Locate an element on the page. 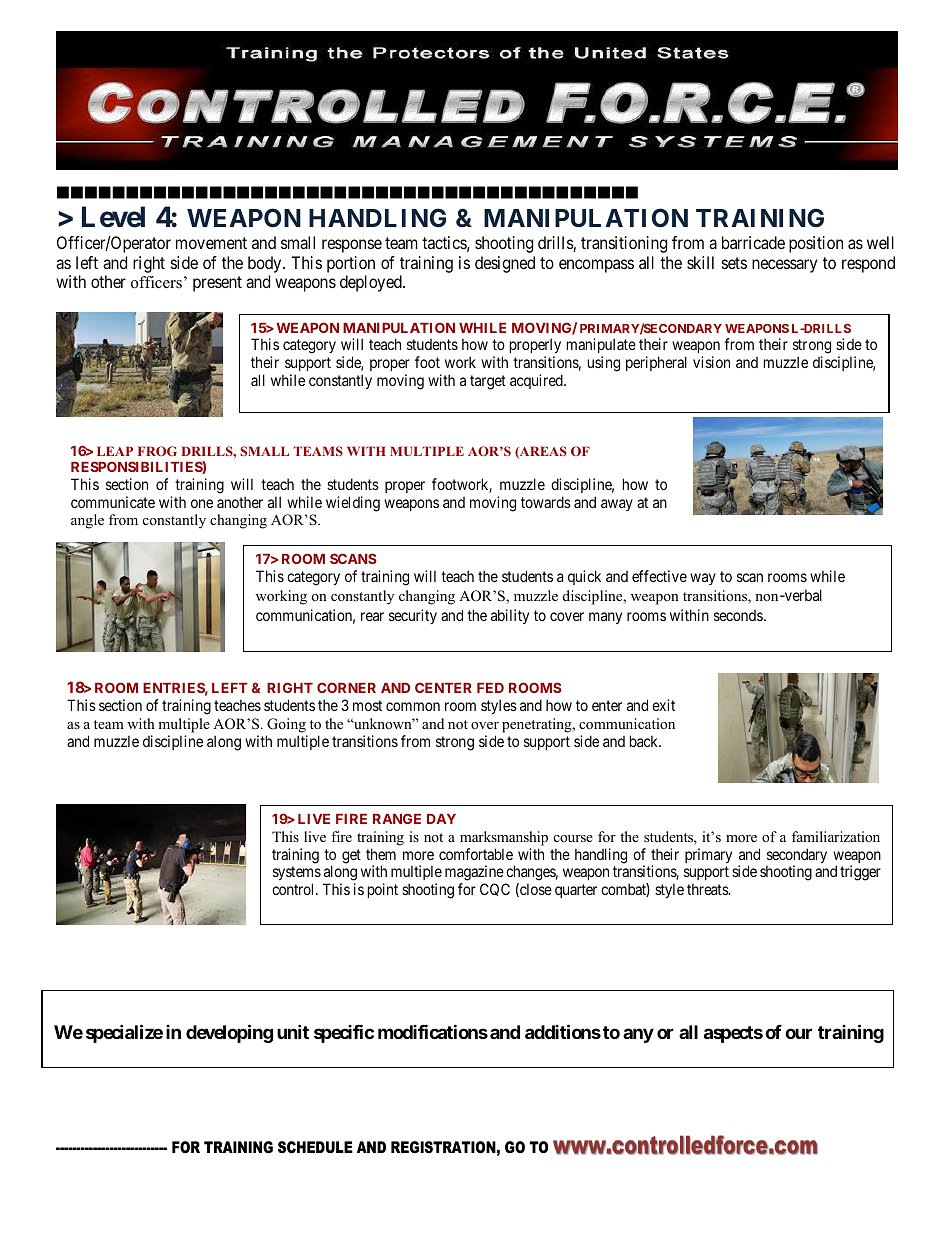 This page has height=1233, width=952. designed is located at coordinates (505, 264).
